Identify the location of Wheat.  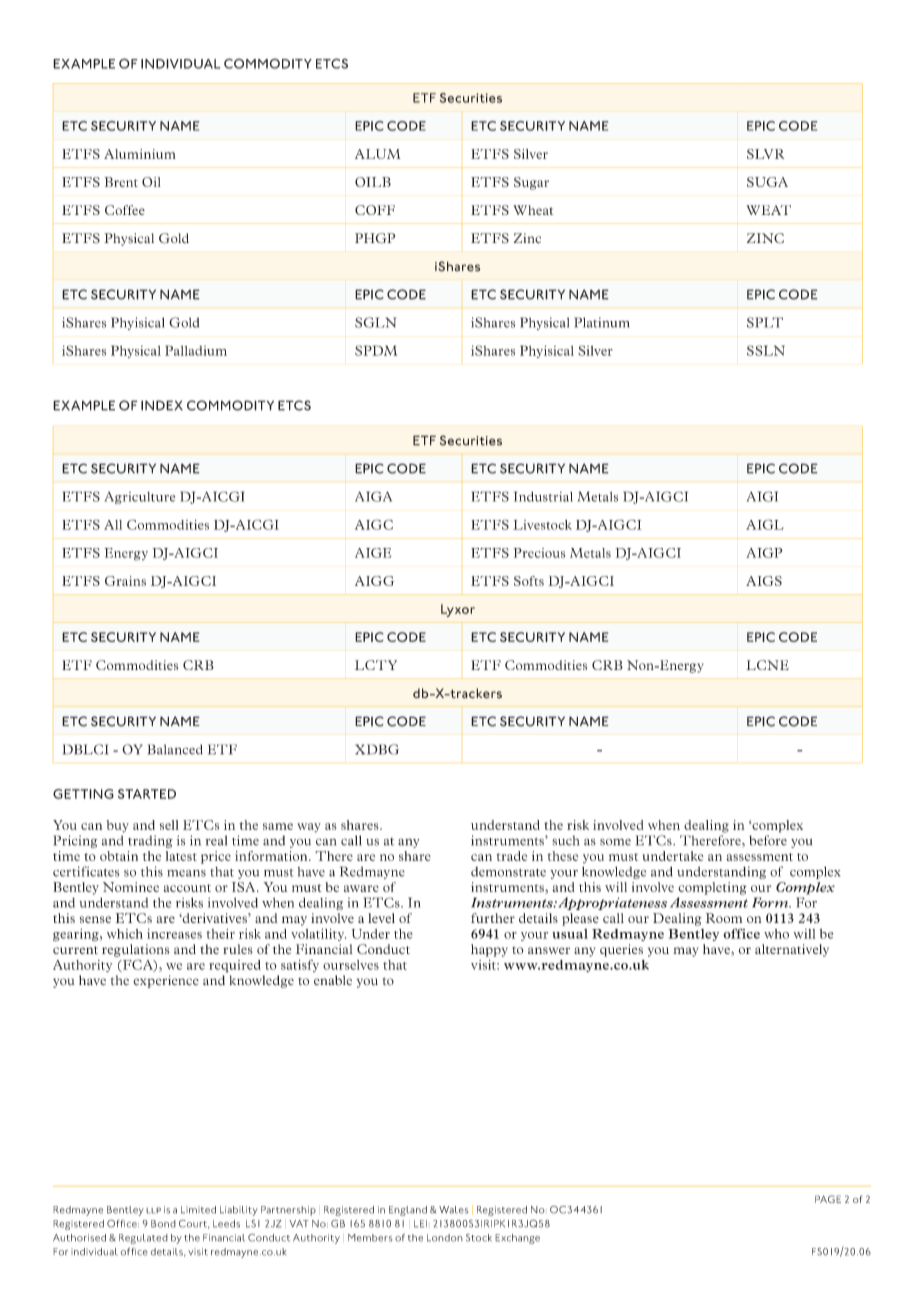
(533, 210).
